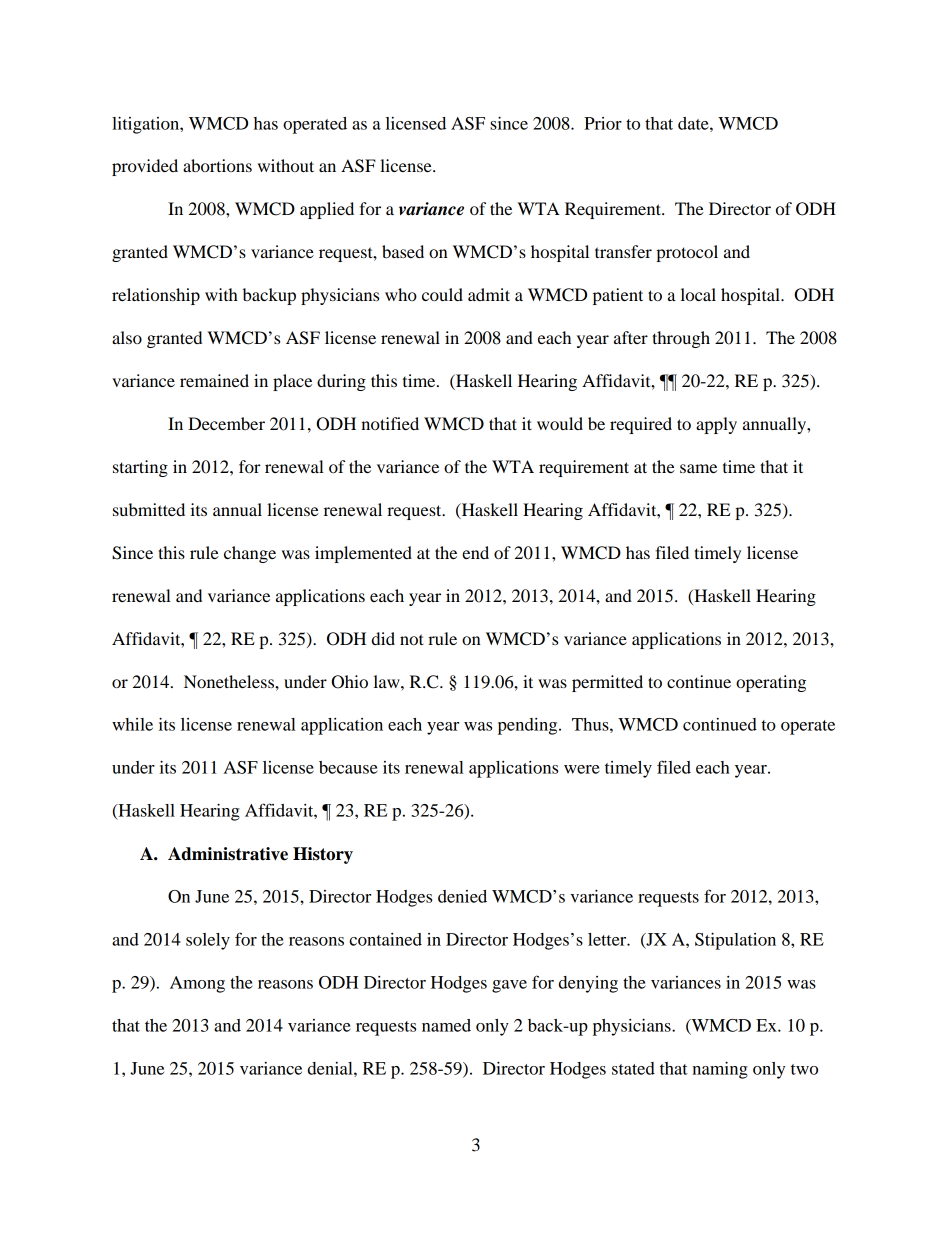 Image resolution: width=952 pixels, height=1233 pixels. Describe the element at coordinates (582, 769) in the document. I see `were` at that location.
